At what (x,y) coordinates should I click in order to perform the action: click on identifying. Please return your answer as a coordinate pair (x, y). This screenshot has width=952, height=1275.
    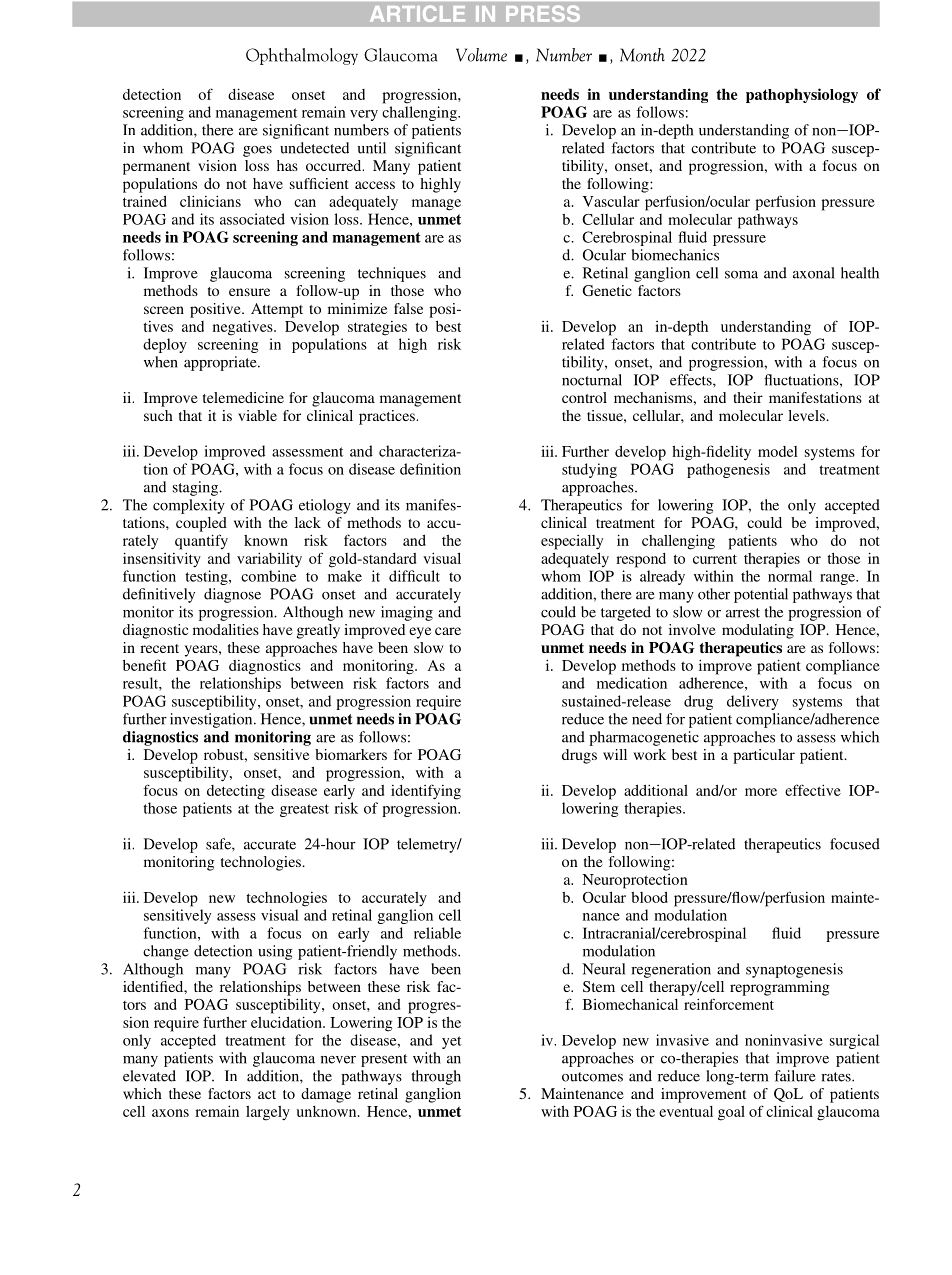
    Looking at the image, I should click on (426, 792).
